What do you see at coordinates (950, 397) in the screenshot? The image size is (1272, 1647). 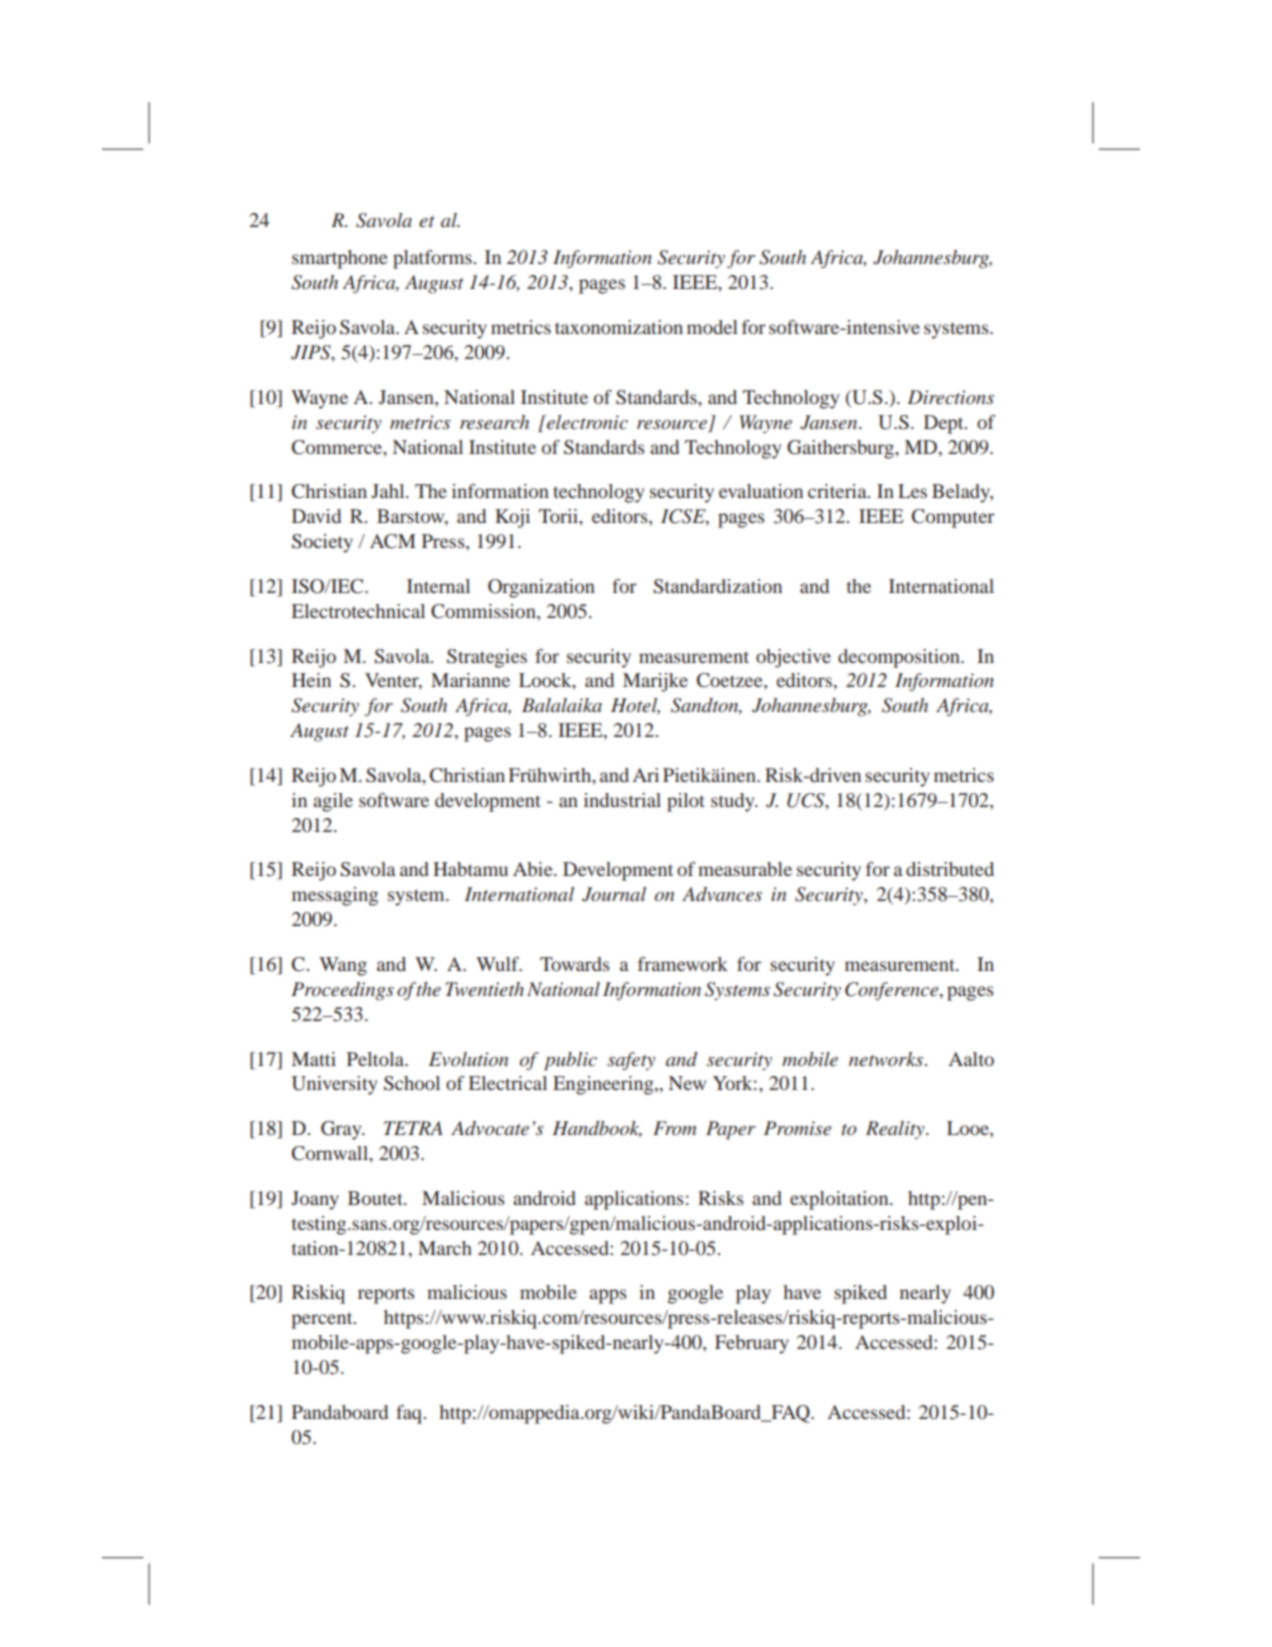 I see `Directions` at bounding box center [950, 397].
